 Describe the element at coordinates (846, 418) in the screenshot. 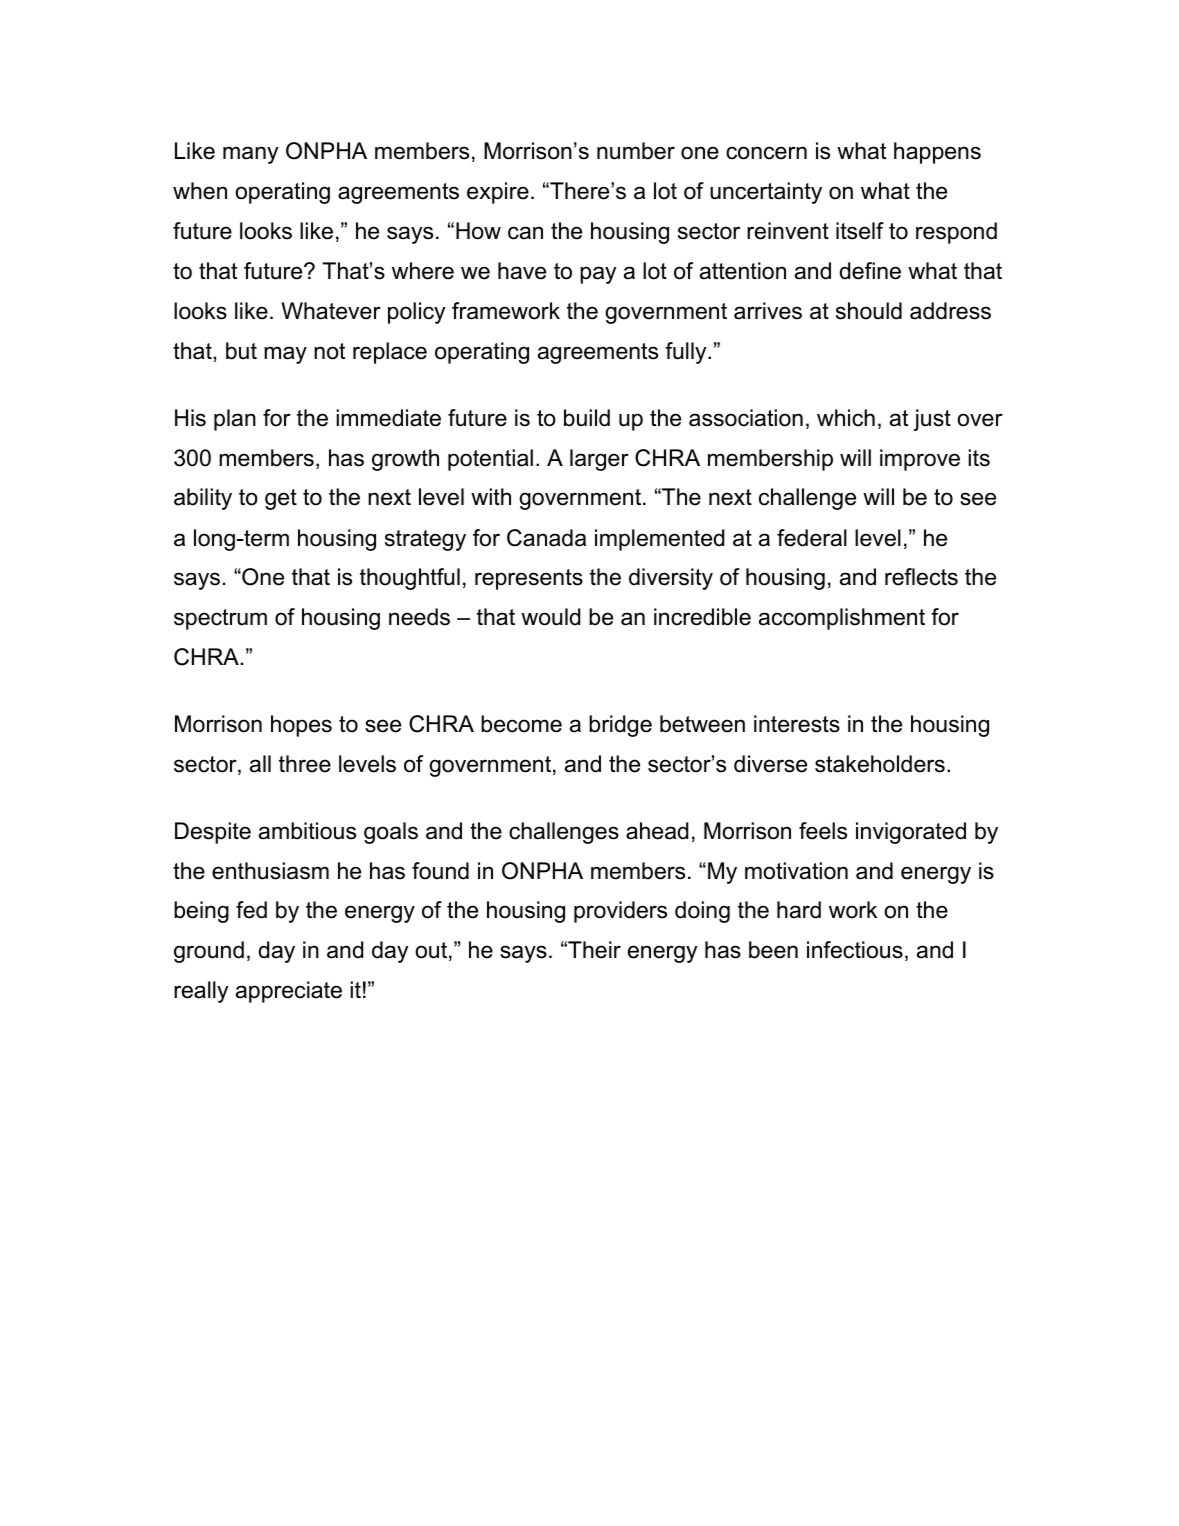

I see `which` at that location.
